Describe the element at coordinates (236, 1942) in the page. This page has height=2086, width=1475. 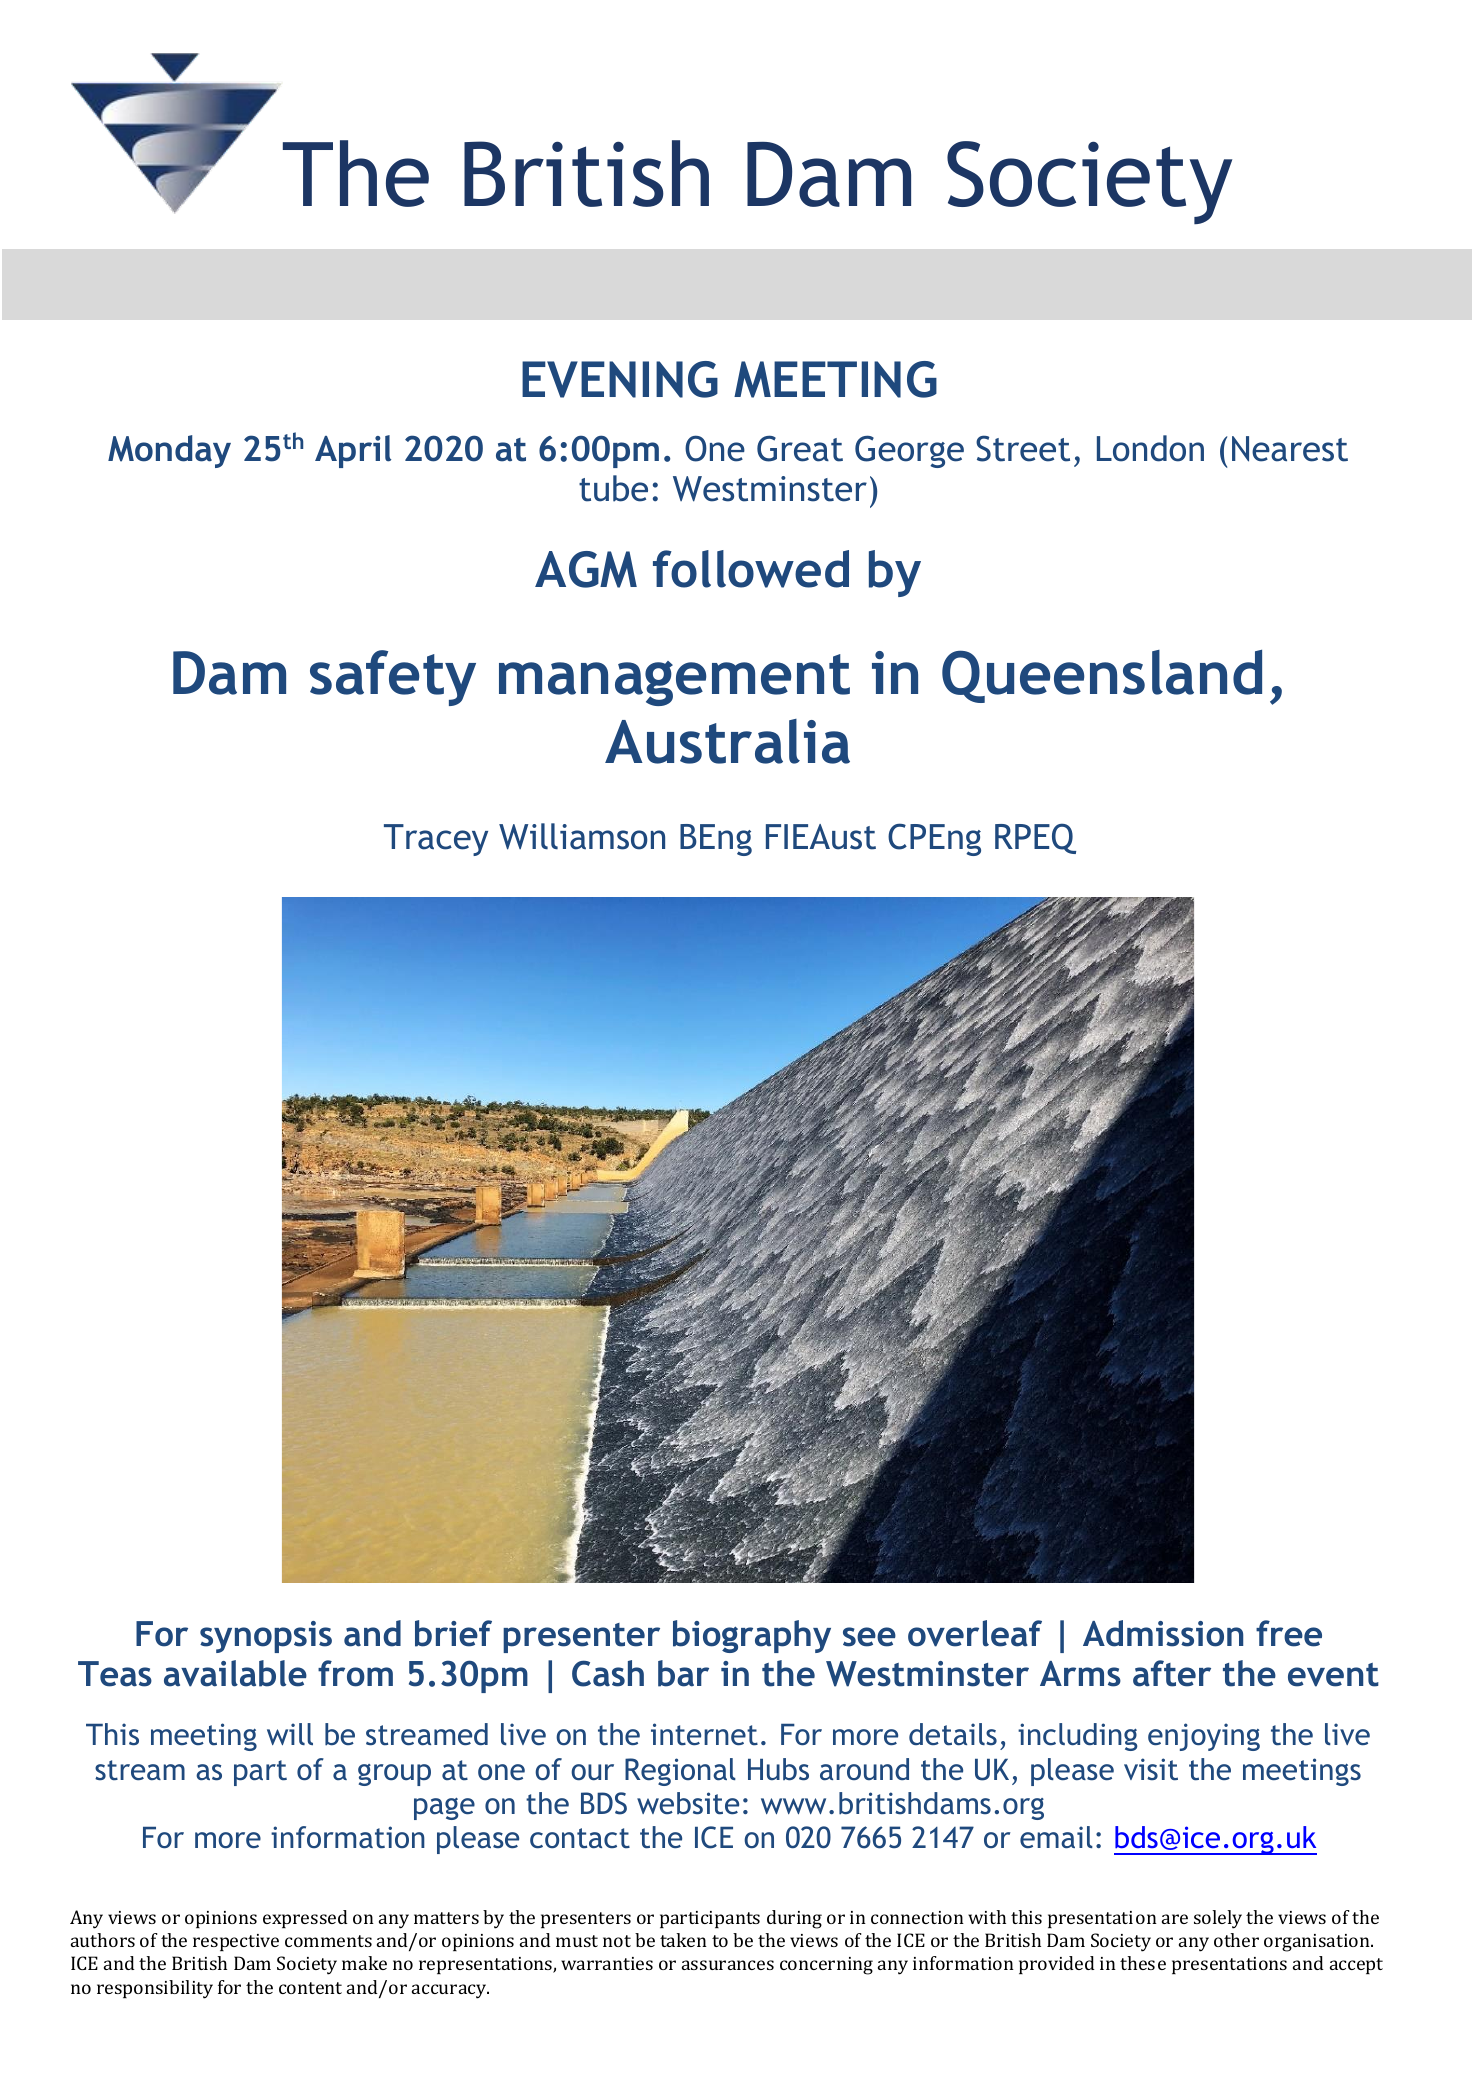
I see `respective` at that location.
